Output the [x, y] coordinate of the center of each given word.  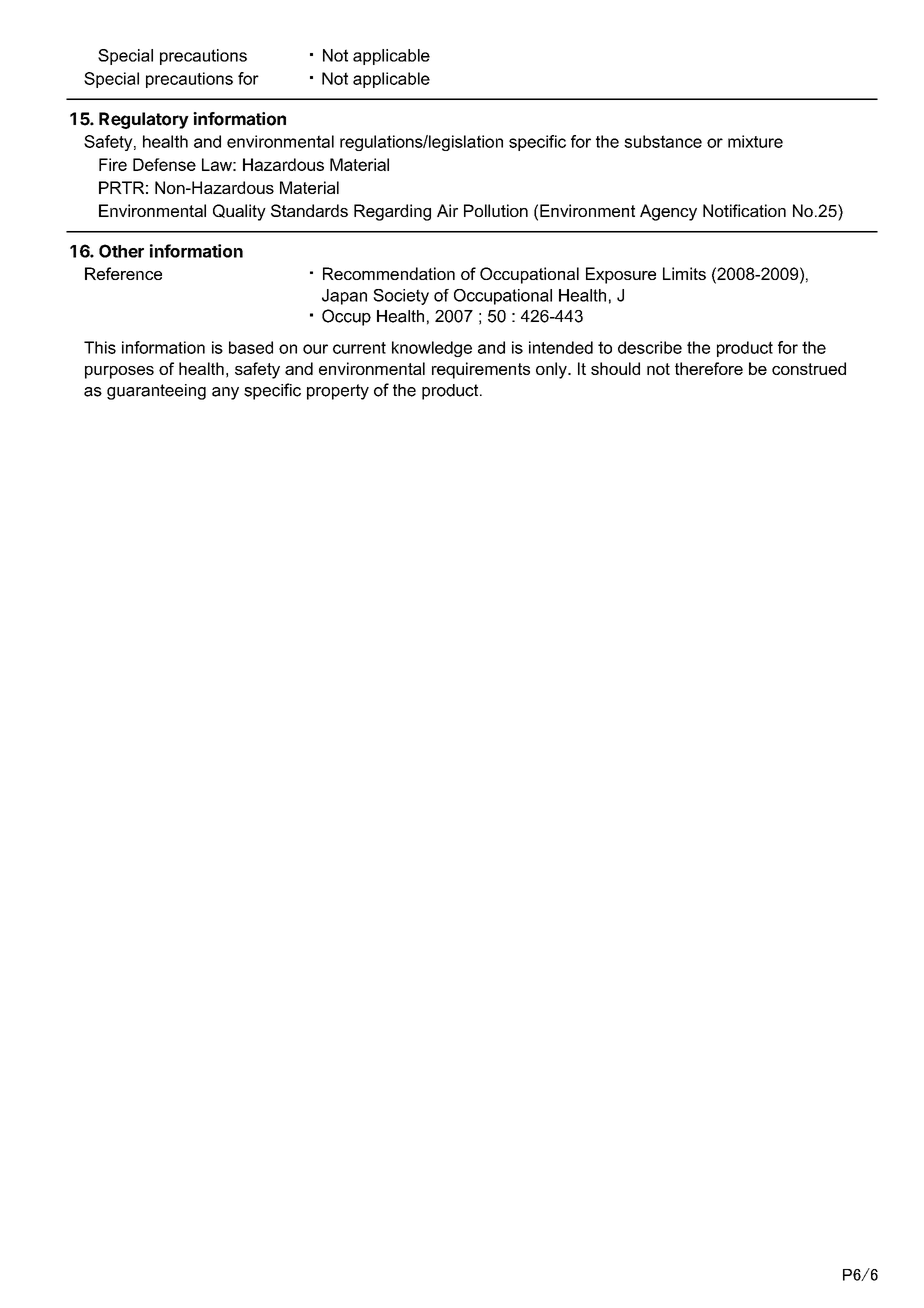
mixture [755, 141]
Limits [684, 273]
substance [663, 141]
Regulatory [144, 120]
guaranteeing [156, 392]
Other [121, 251]
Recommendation [389, 273]
